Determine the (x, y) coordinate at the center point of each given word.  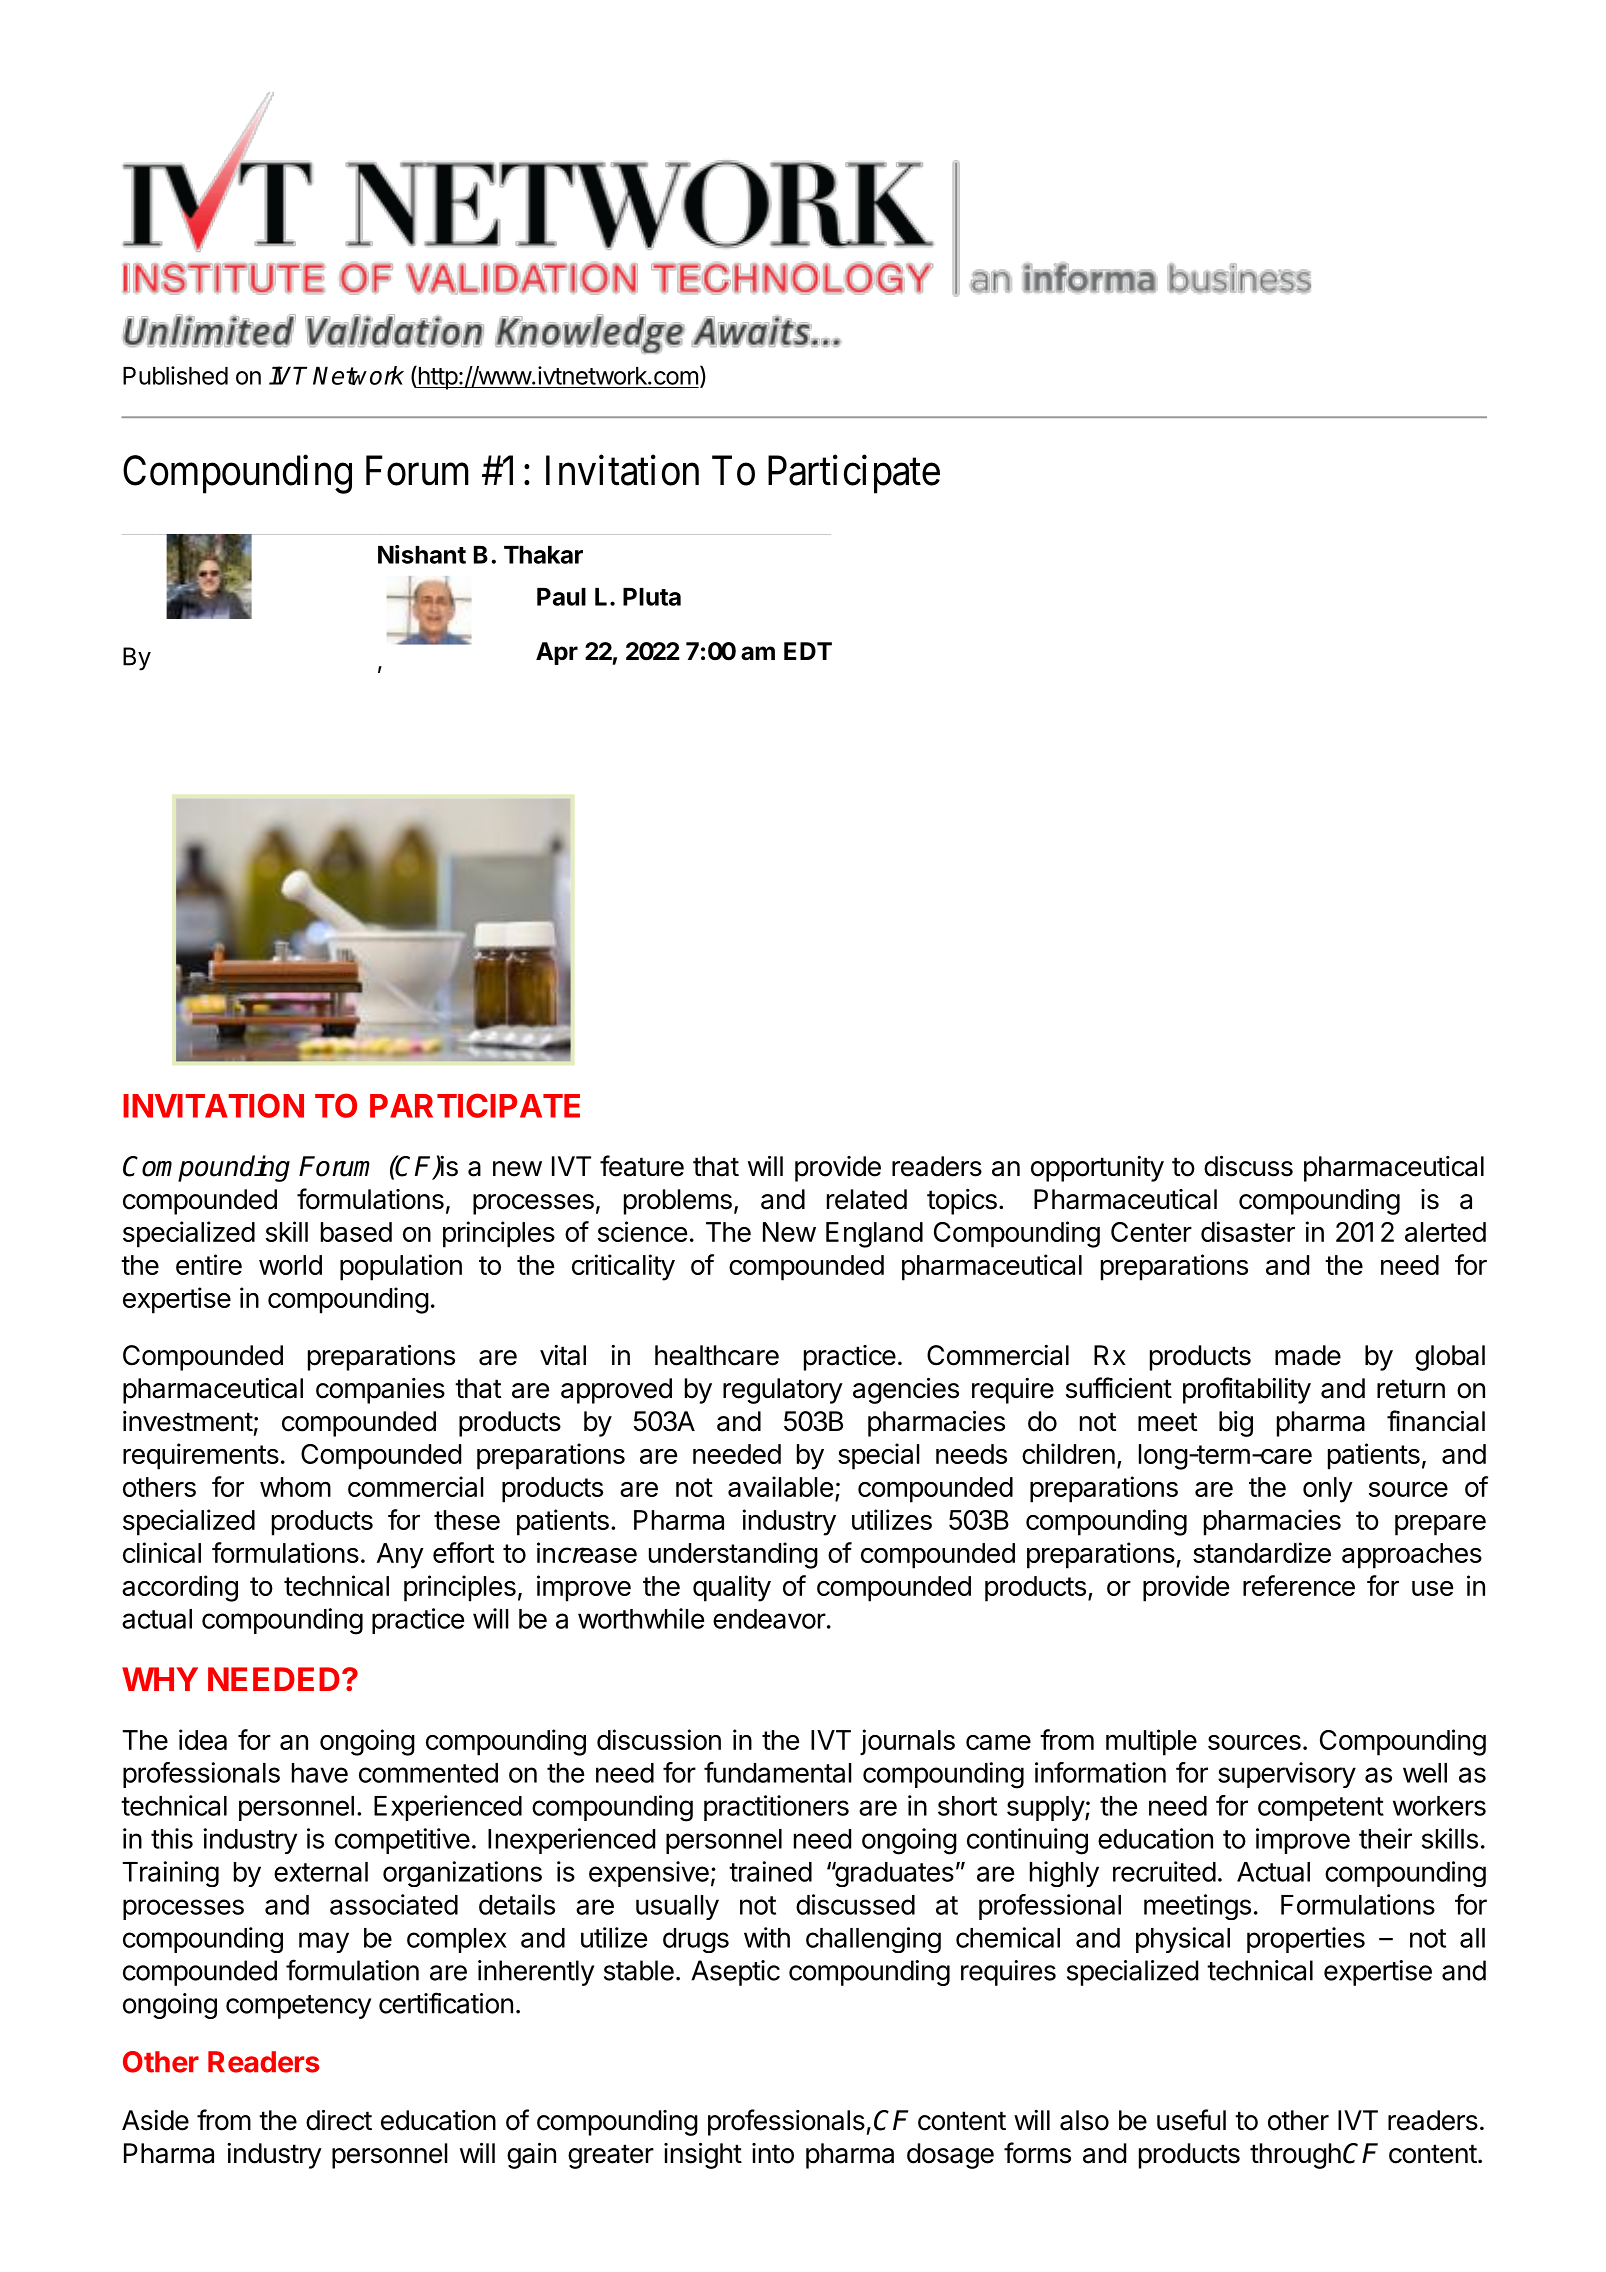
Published (175, 375)
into (773, 2153)
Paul (561, 597)
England (874, 1235)
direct (339, 2120)
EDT (808, 651)
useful (1191, 2120)
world (290, 1265)
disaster (1248, 1231)
